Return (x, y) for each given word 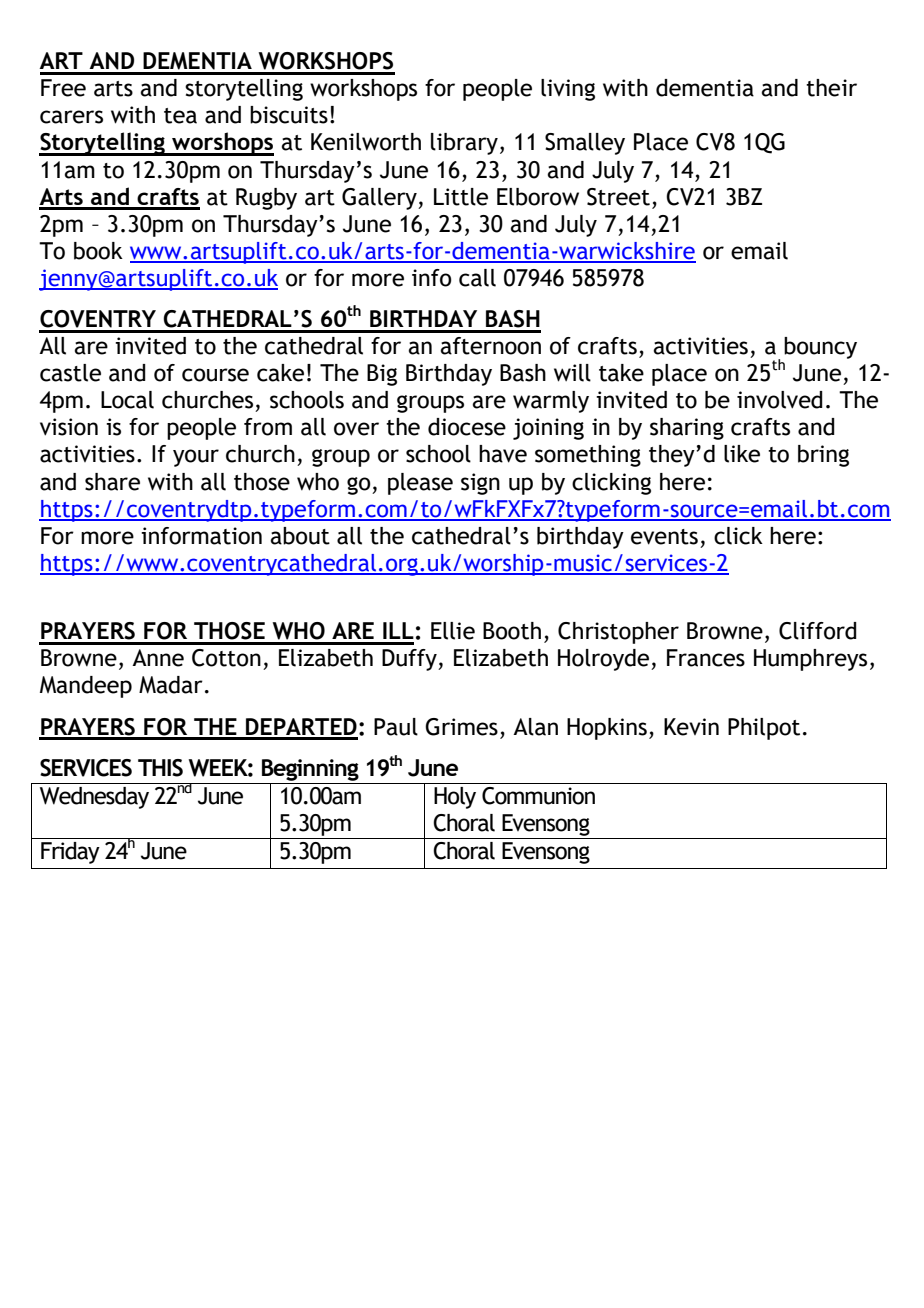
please (420, 484)
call (477, 278)
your (196, 458)
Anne (158, 658)
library (464, 144)
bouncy (820, 348)
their (831, 88)
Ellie (453, 631)
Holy (455, 798)
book (98, 251)
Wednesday (94, 798)
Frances (706, 658)
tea (180, 116)
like (742, 454)
